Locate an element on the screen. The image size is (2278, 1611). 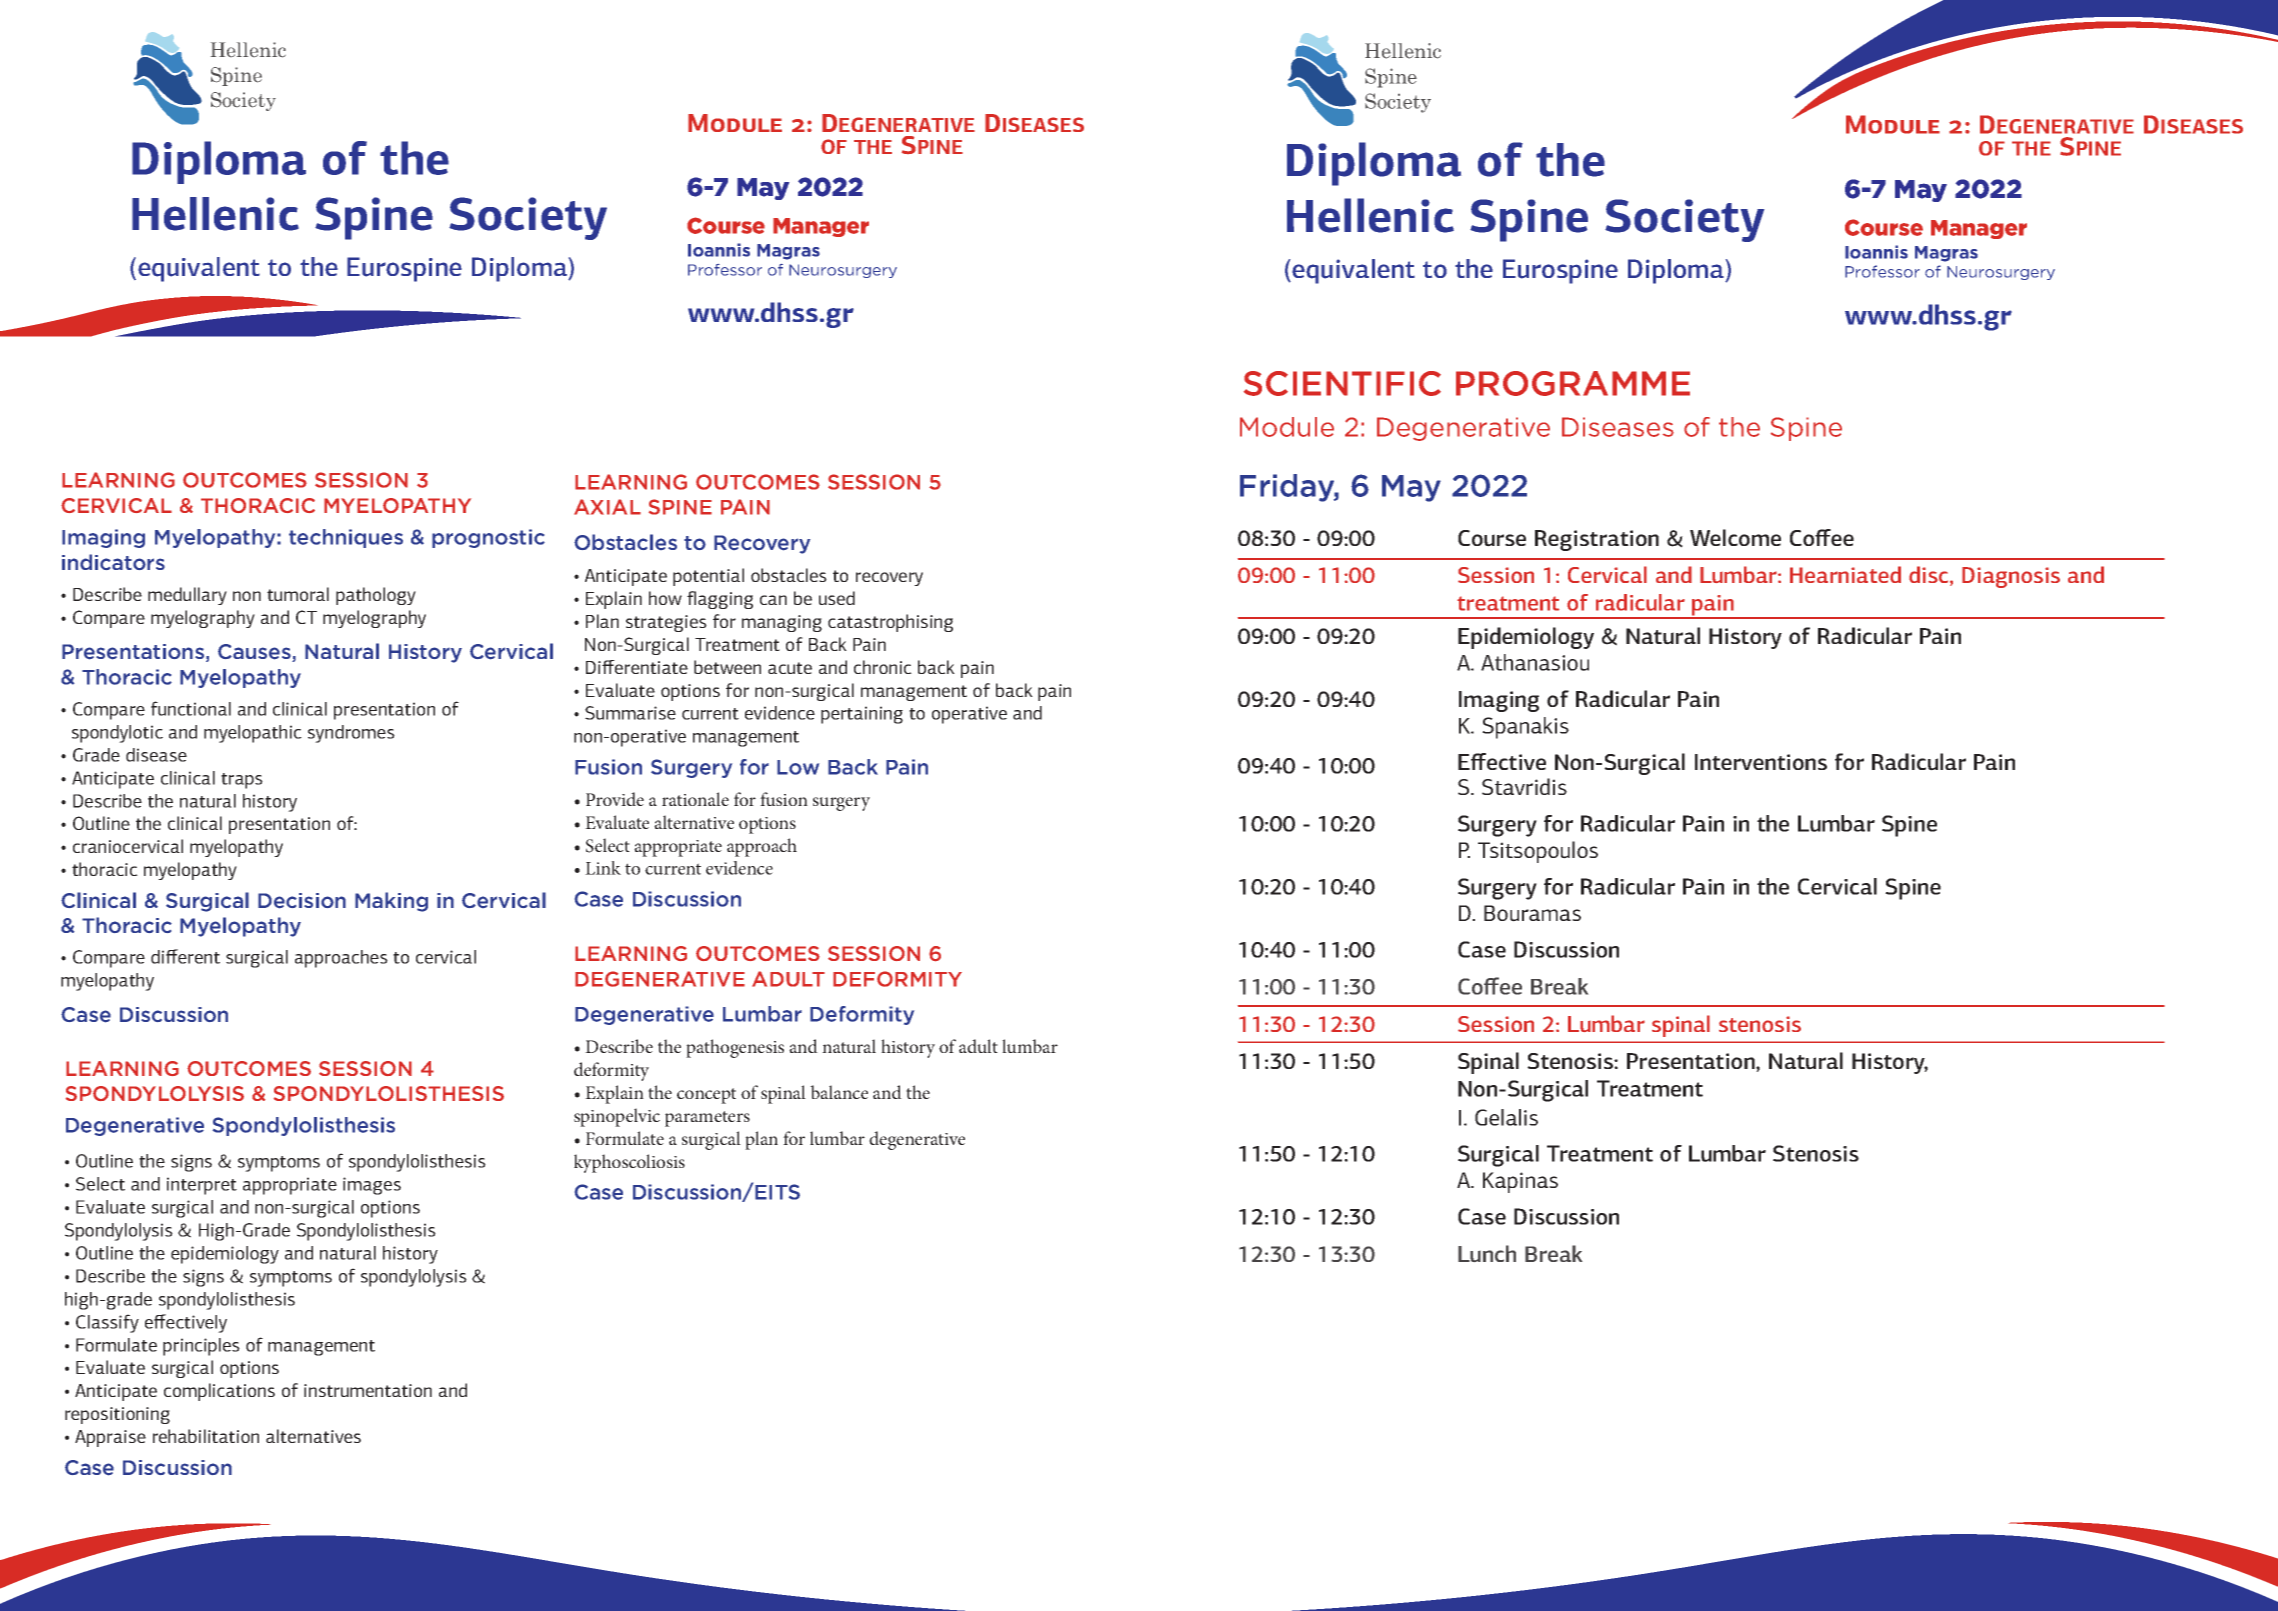
Interventions is located at coordinates (1761, 762).
